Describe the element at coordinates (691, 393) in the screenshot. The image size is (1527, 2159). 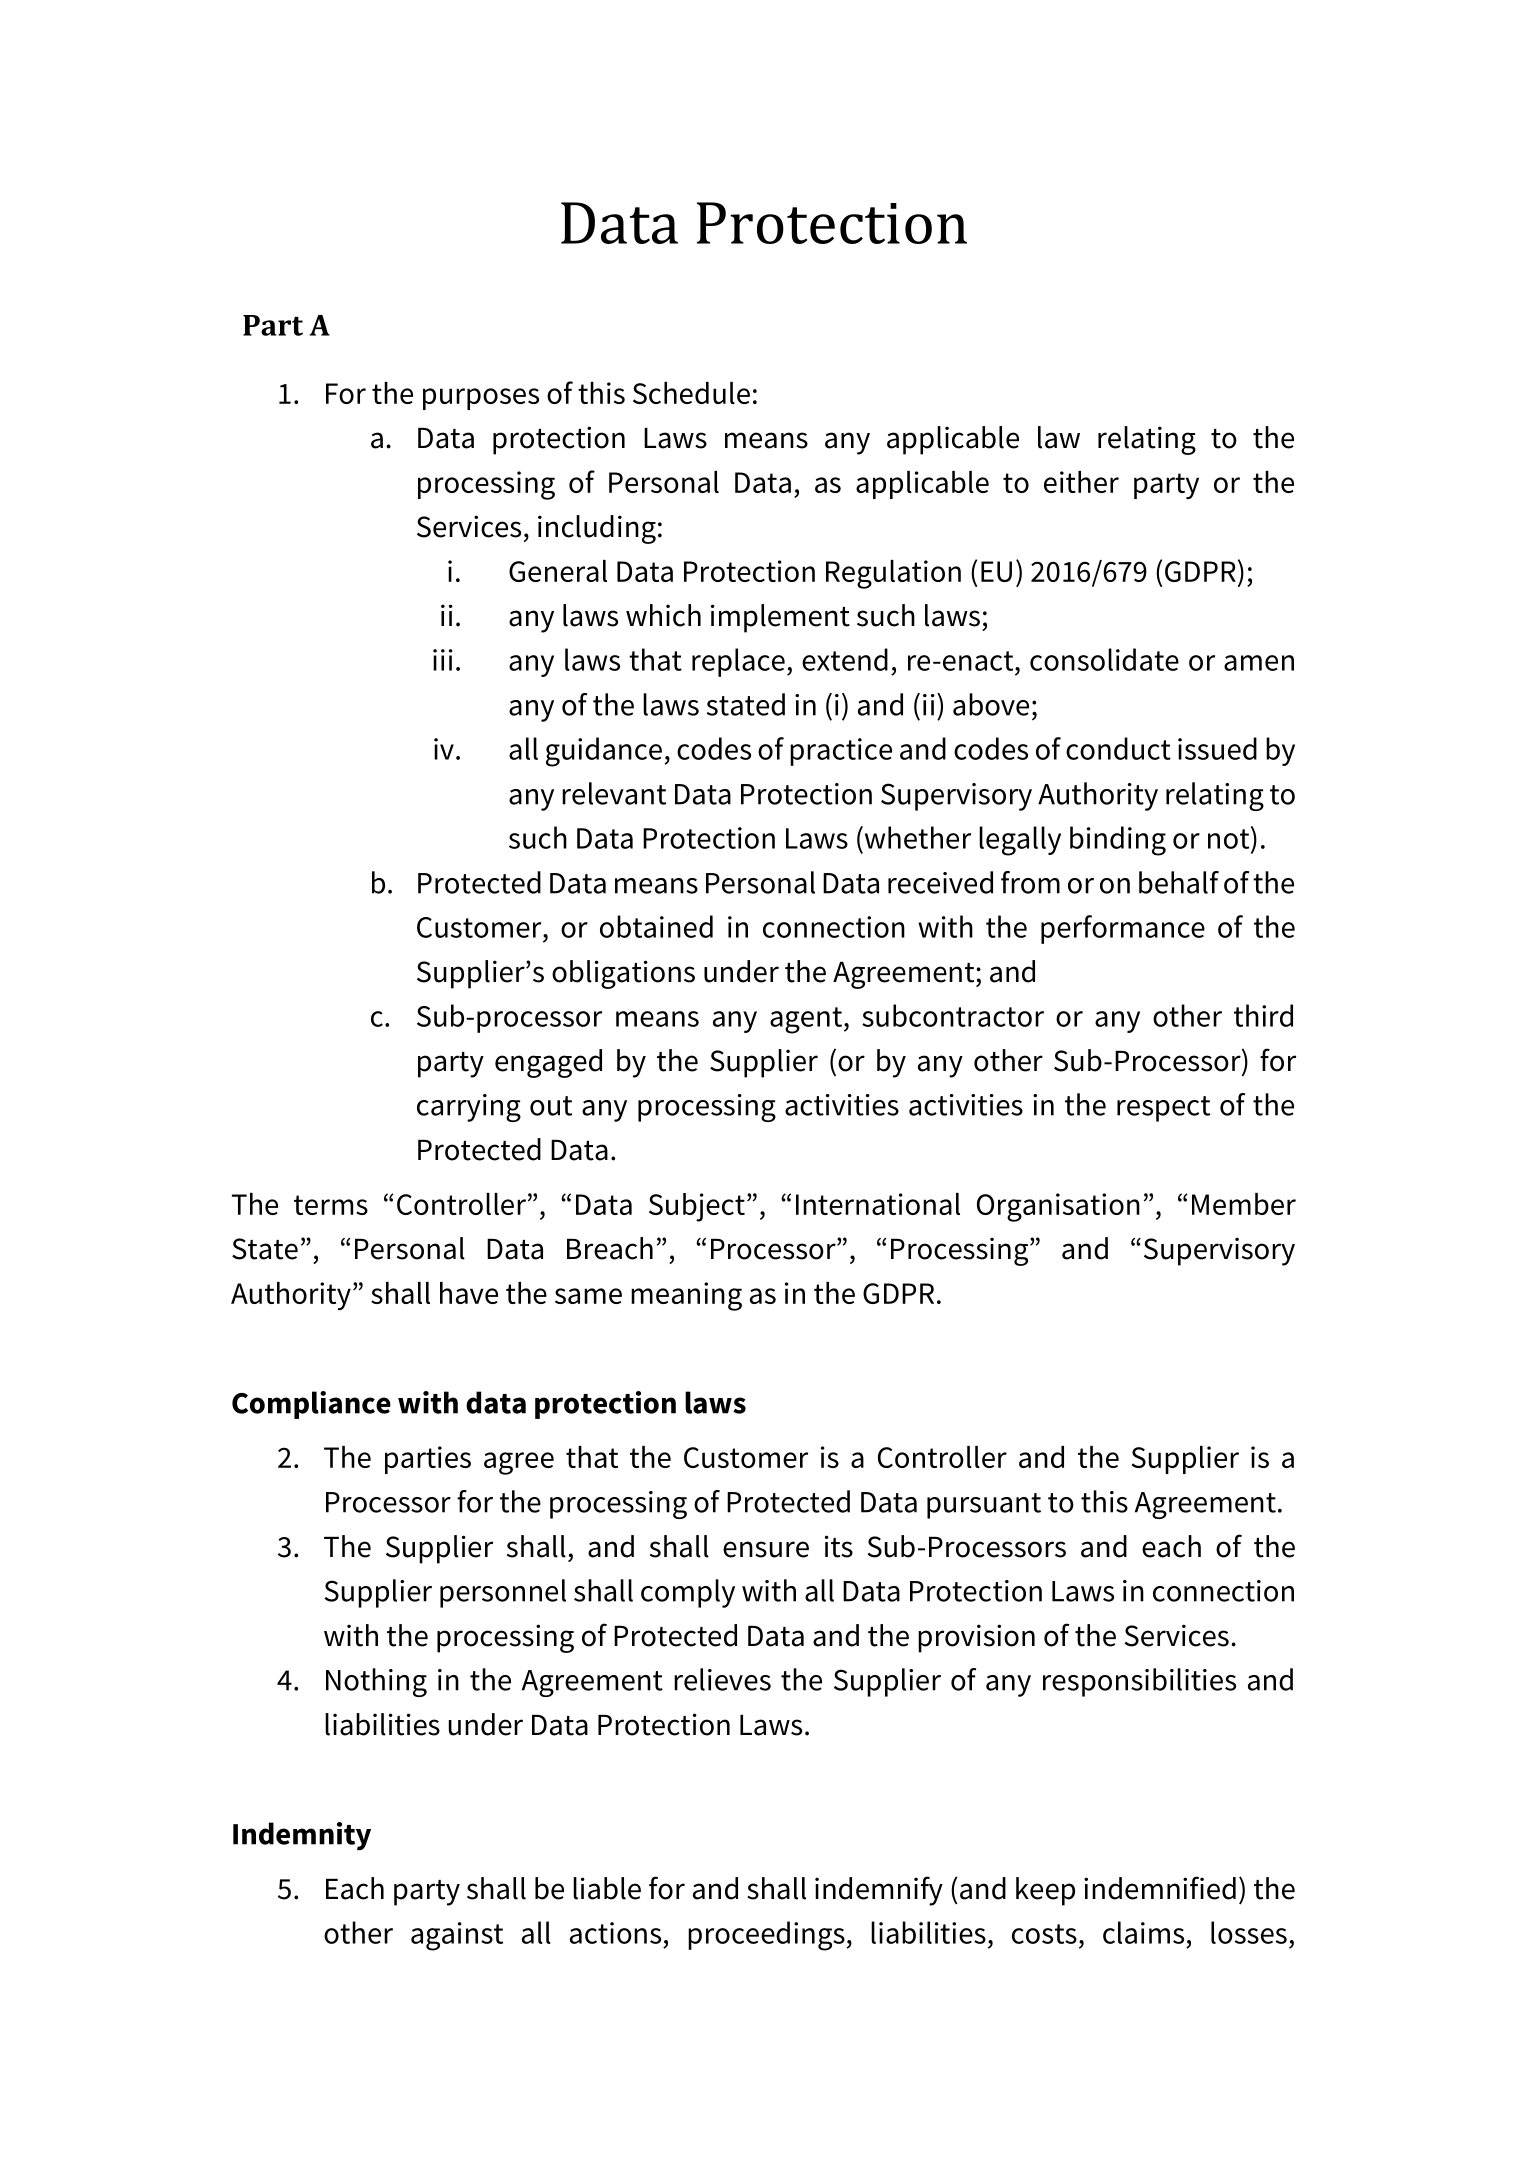
I see `Schedule` at that location.
